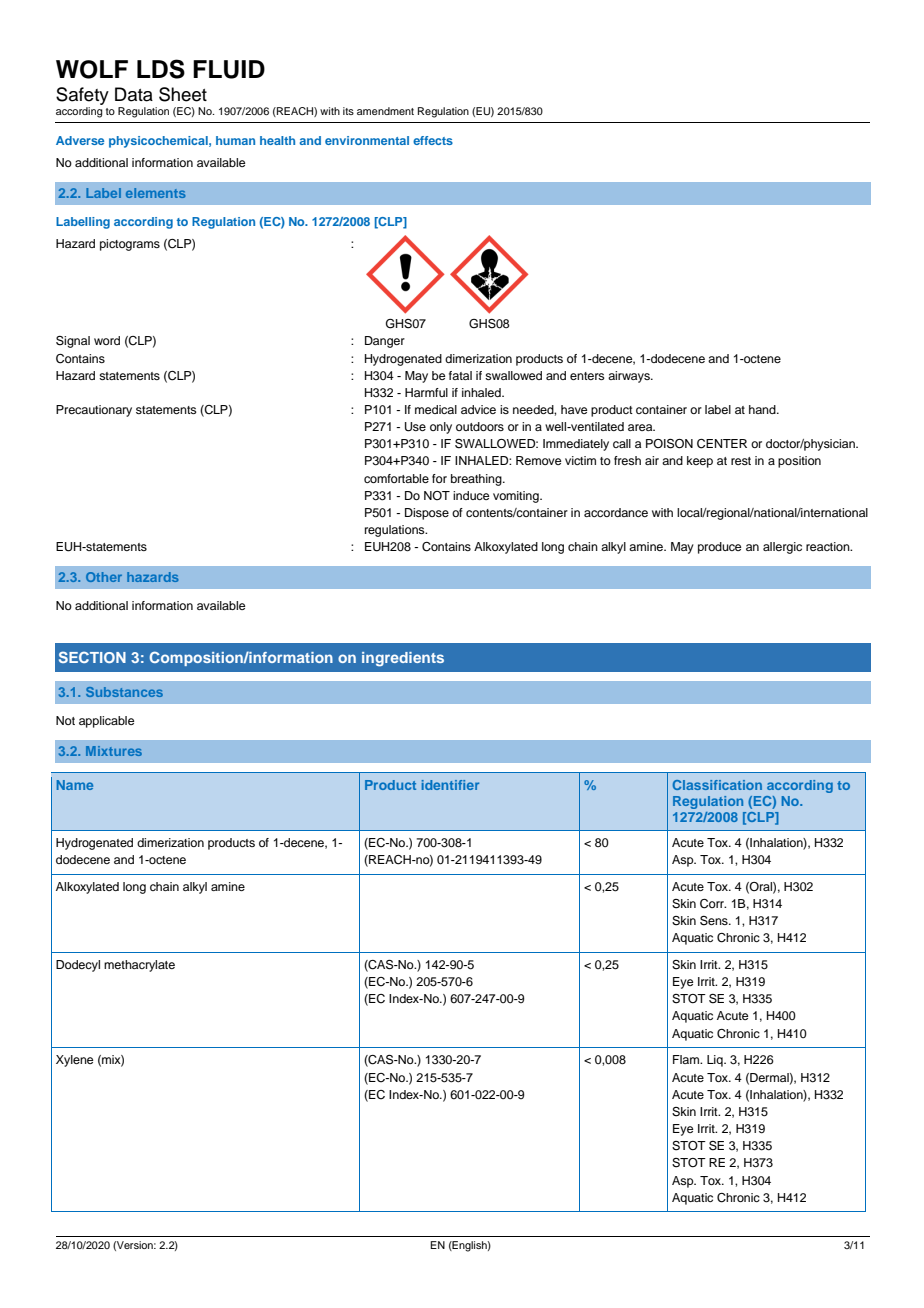  What do you see at coordinates (183, 94) in the screenshot?
I see `Sheet` at bounding box center [183, 94].
